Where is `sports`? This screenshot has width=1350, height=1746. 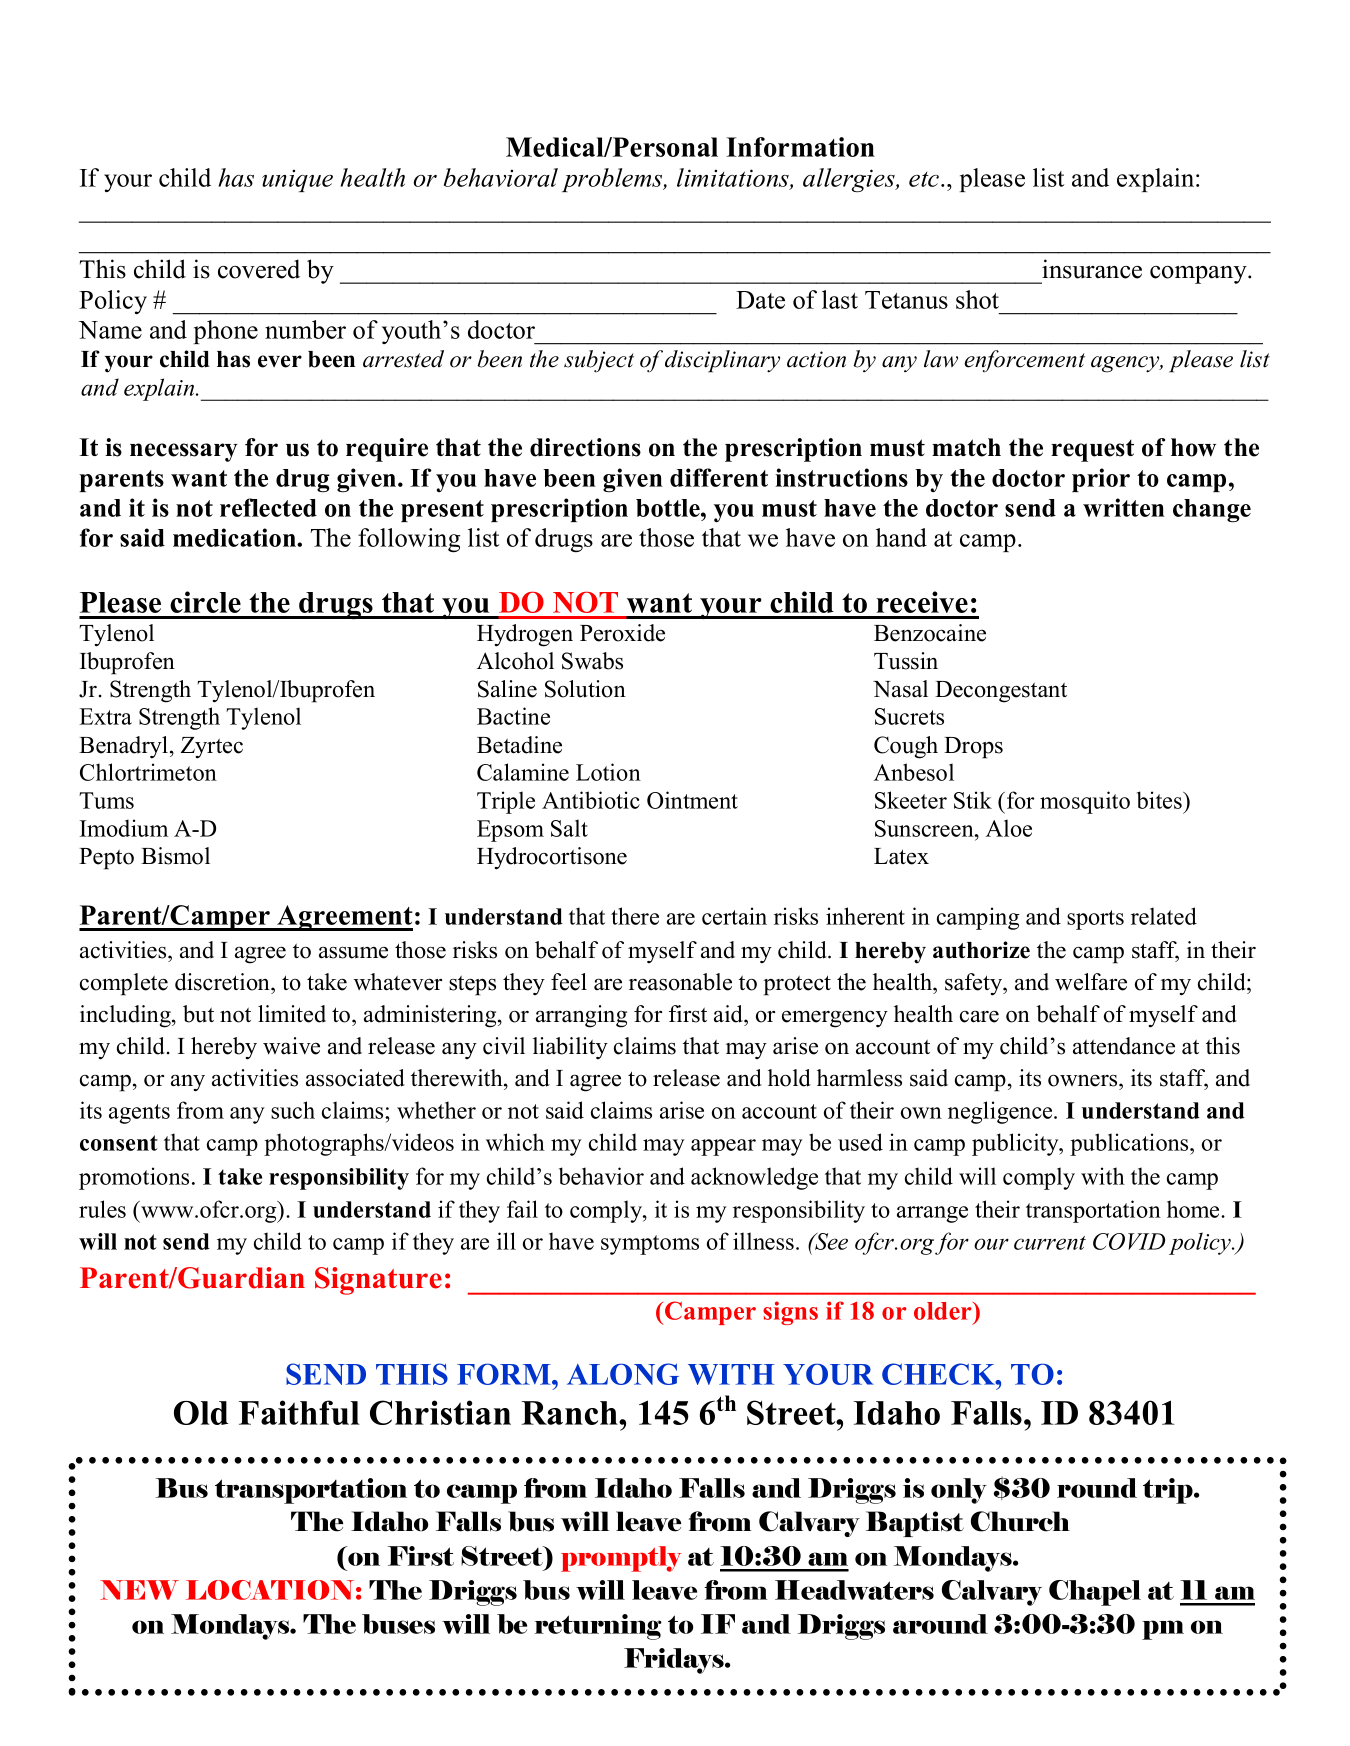
sports is located at coordinates (1095, 920).
